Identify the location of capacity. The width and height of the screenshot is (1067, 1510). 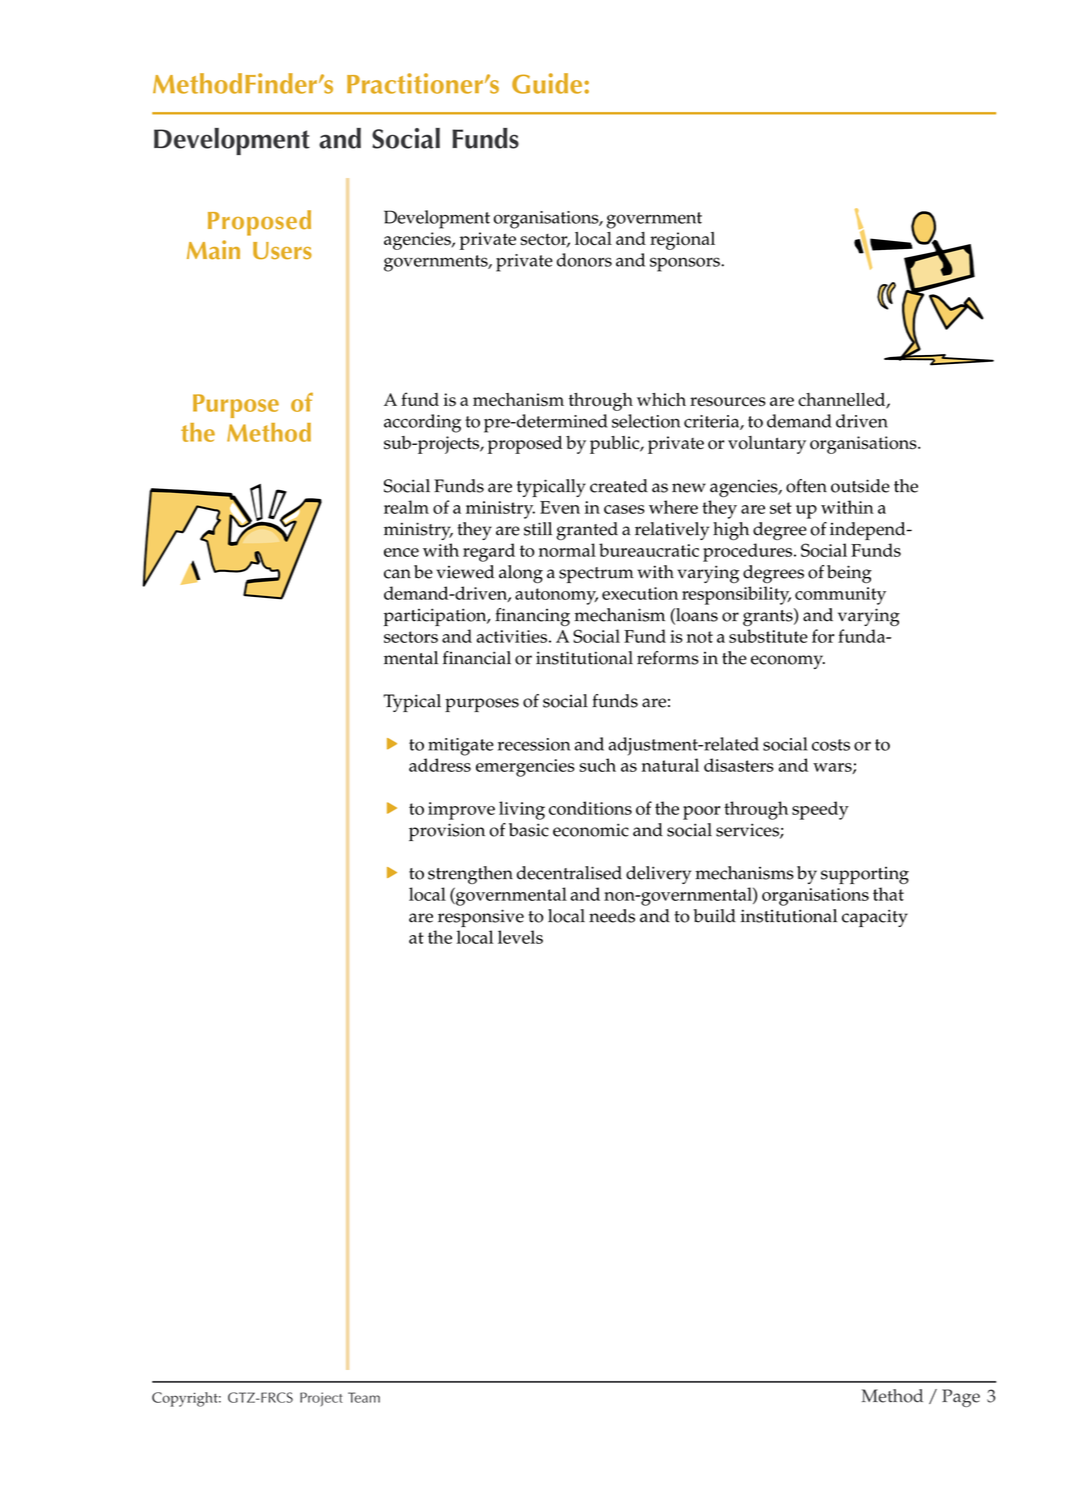
(875, 918).
